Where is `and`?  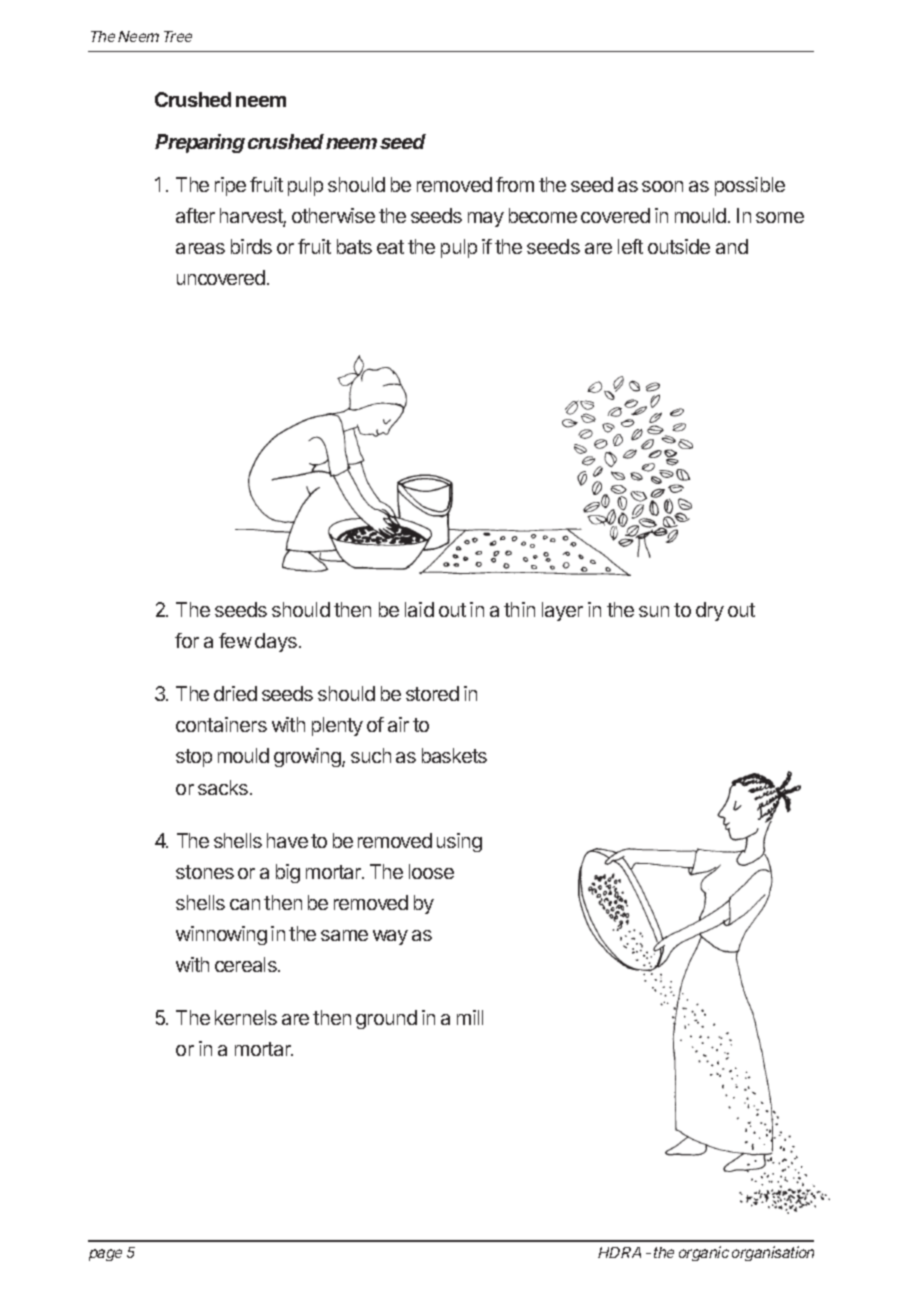
and is located at coordinates (732, 246).
